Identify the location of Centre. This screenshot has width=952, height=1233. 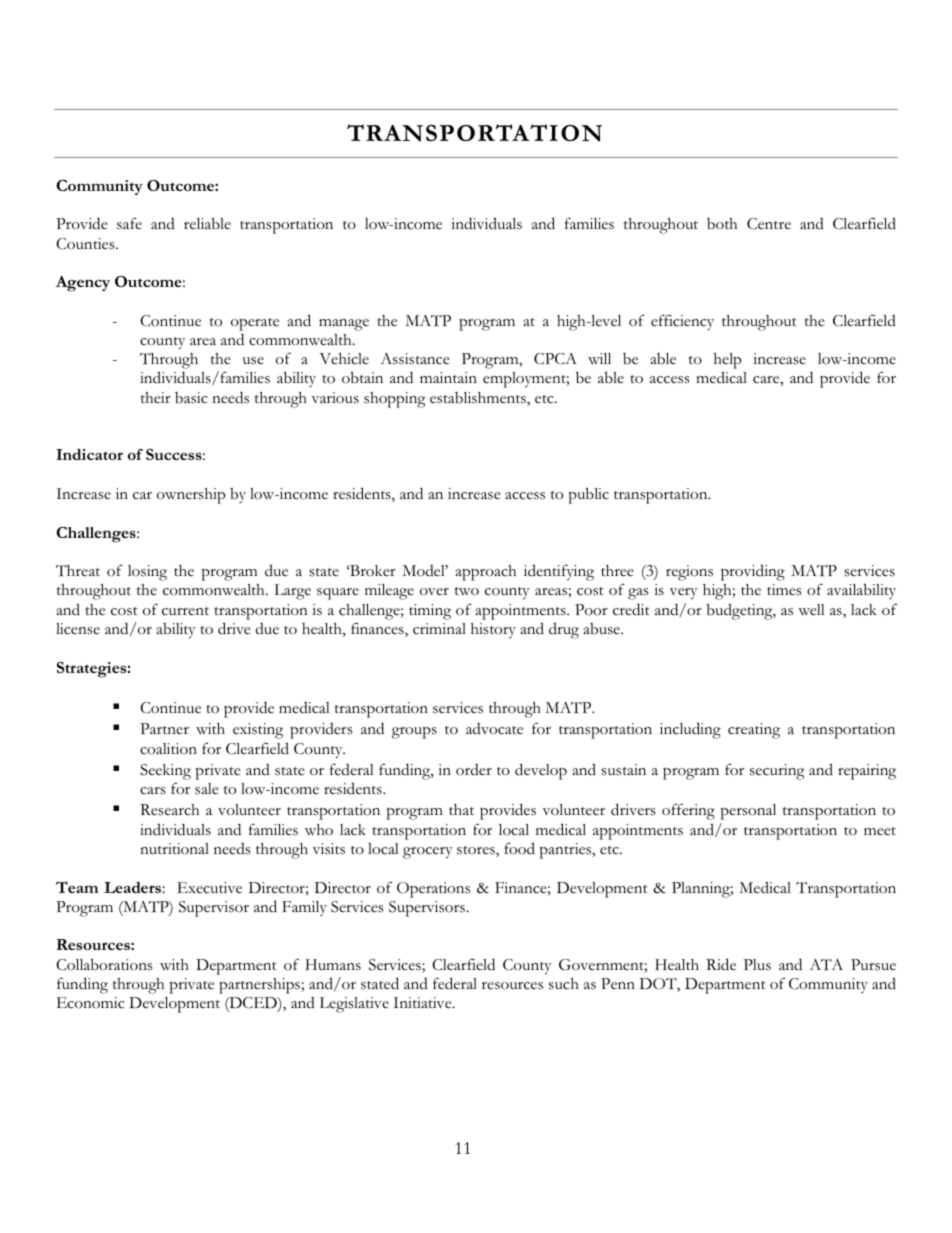
(769, 224).
